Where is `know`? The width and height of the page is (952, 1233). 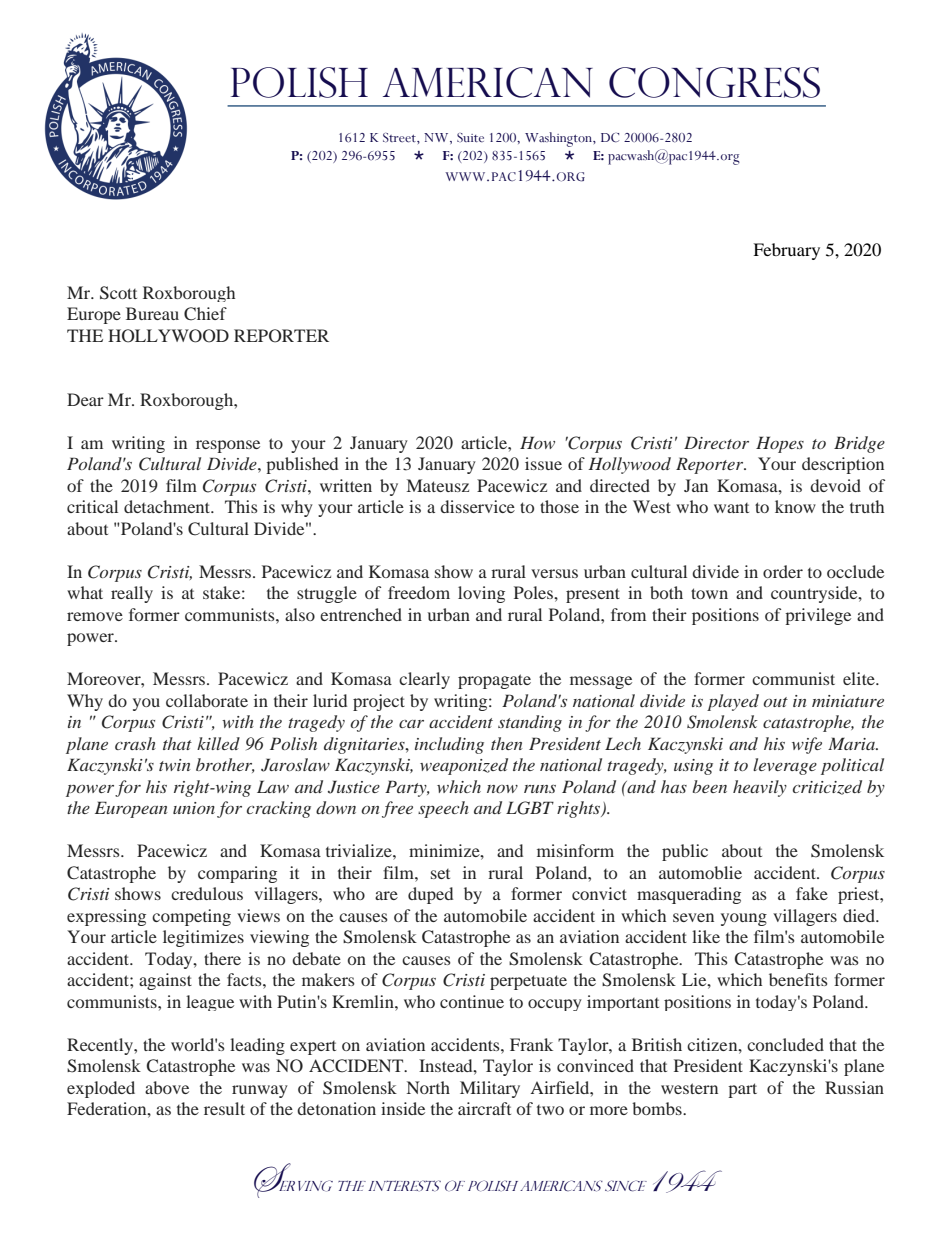
know is located at coordinates (795, 506).
